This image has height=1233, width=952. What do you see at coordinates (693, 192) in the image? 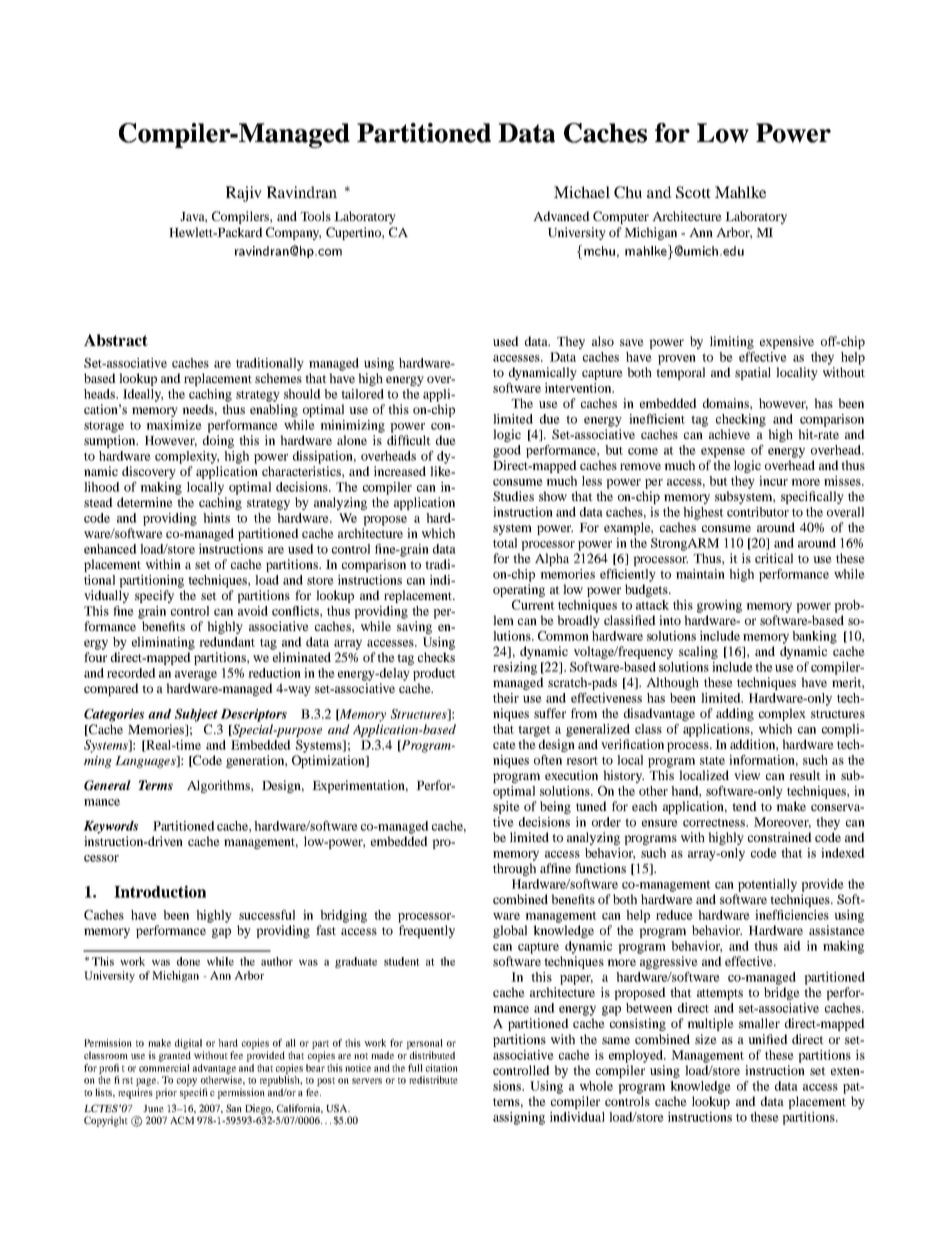
I see `Scott` at bounding box center [693, 192].
